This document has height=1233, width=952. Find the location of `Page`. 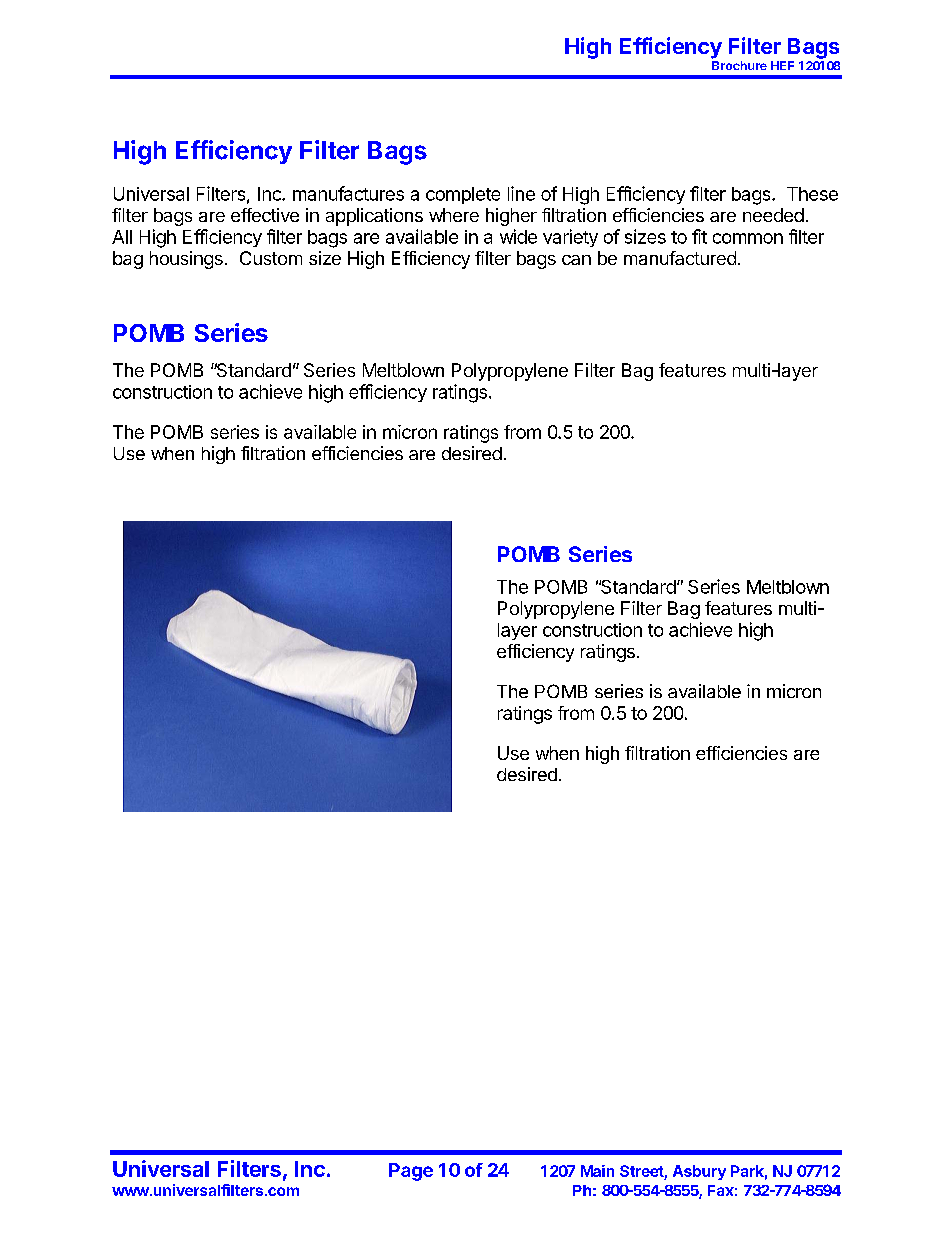

Page is located at coordinates (411, 1172).
